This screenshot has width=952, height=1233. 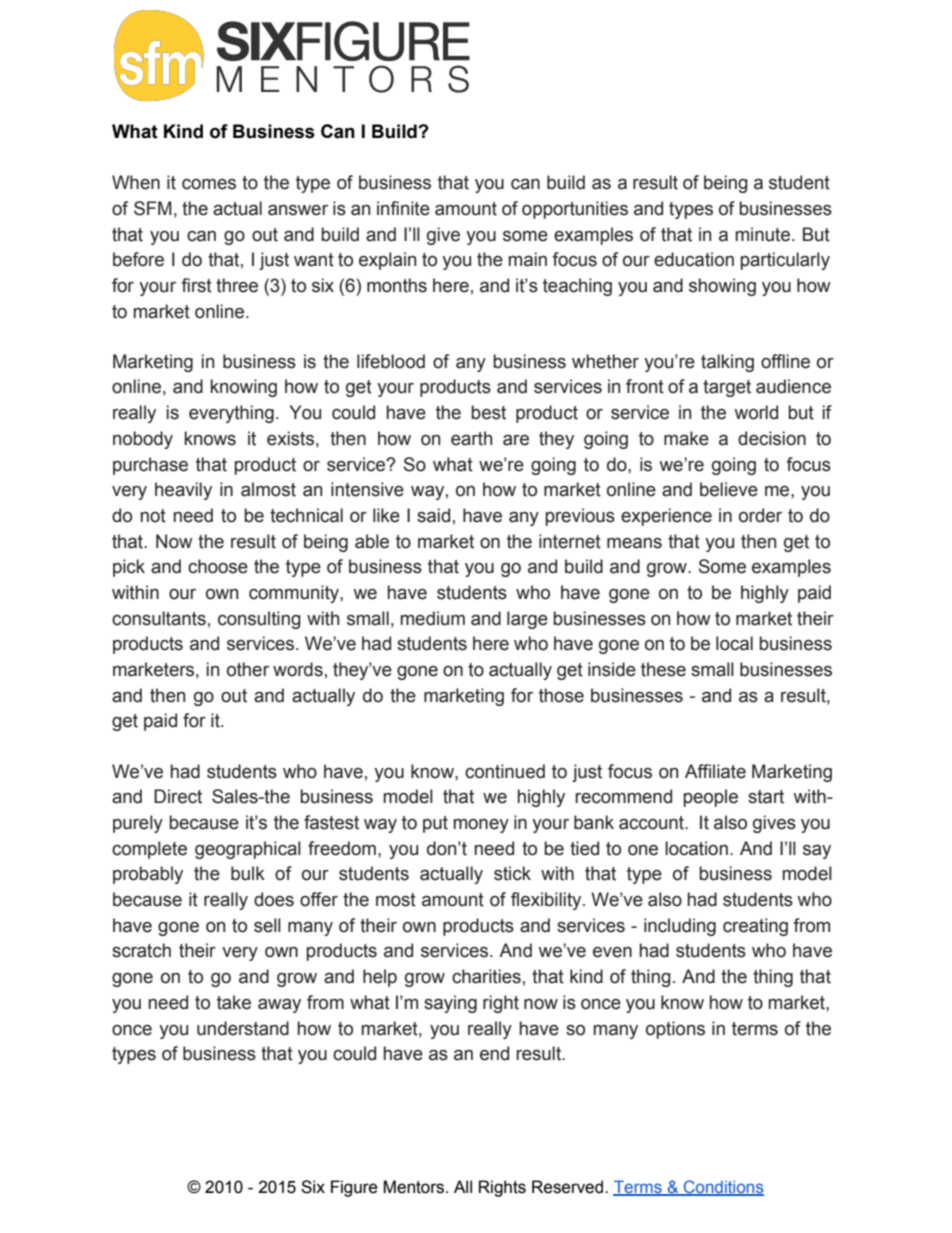 What do you see at coordinates (723, 1188) in the screenshot?
I see `Conditions` at bounding box center [723, 1188].
